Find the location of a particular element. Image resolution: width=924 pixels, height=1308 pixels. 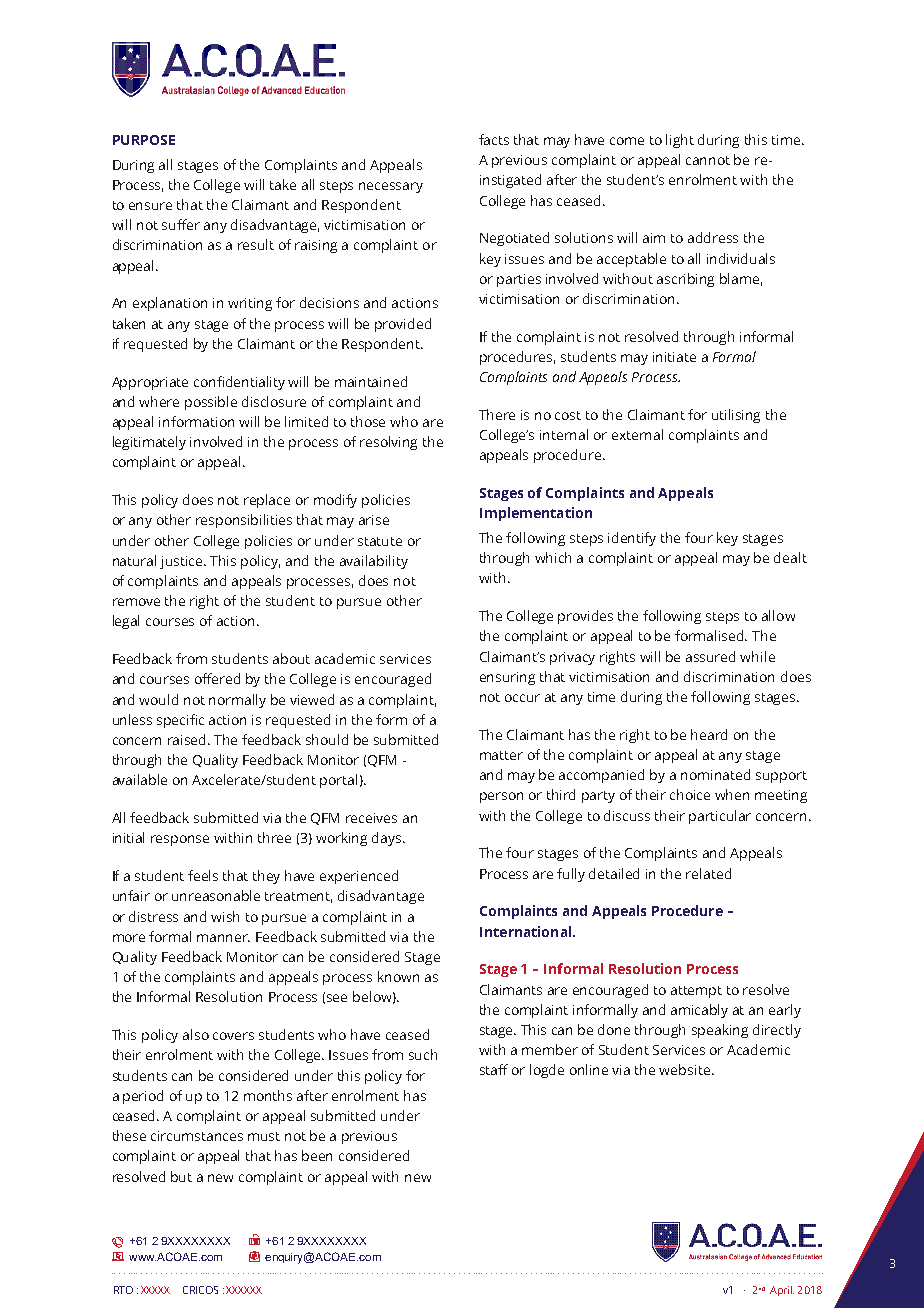

suffer is located at coordinates (181, 224).
